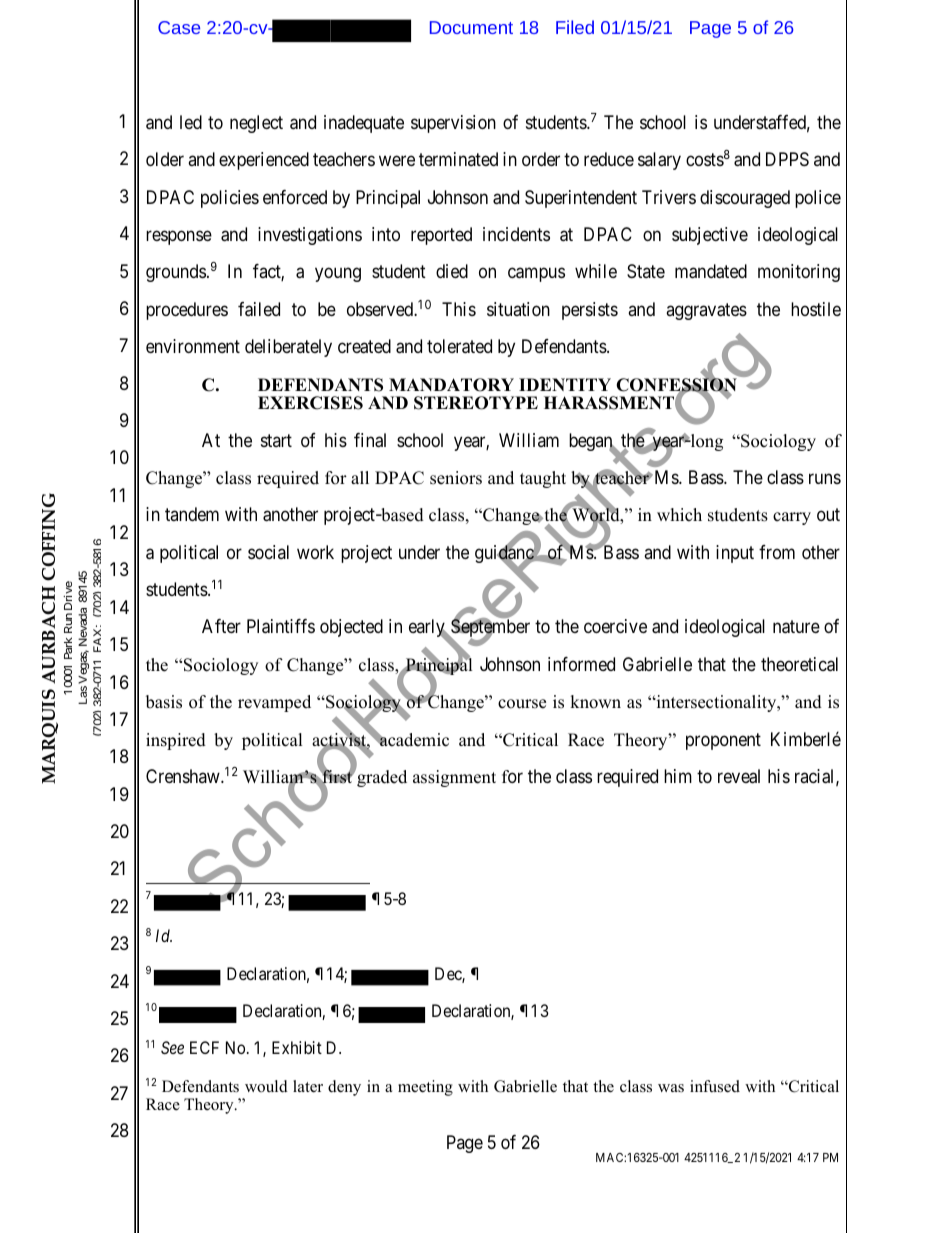 This document has height=1233, width=952. Describe the element at coordinates (204, 1047) in the document. I see `ECF` at that location.
